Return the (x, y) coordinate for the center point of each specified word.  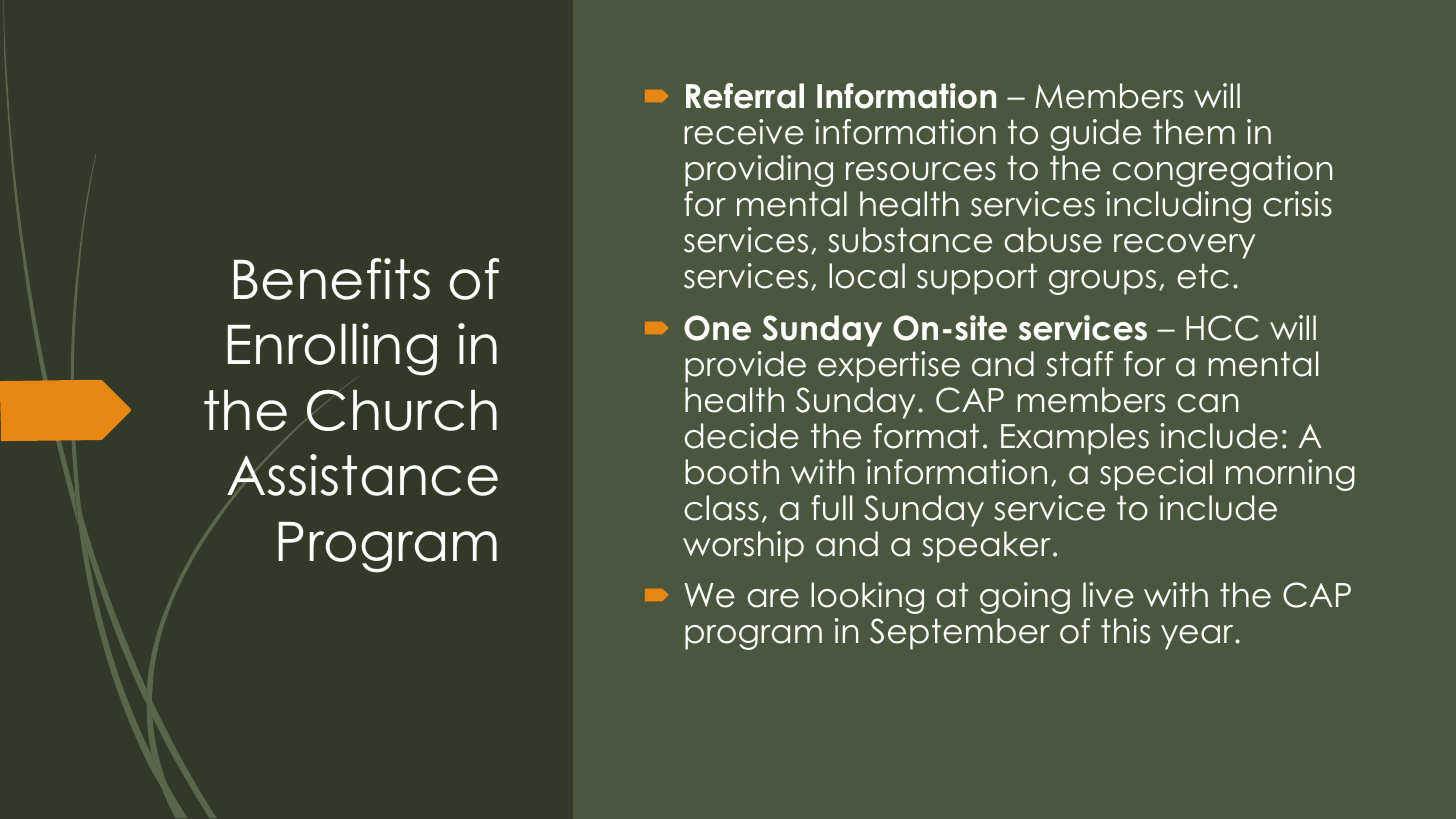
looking (867, 598)
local (867, 276)
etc (1203, 276)
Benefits (332, 279)
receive (744, 132)
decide (742, 436)
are (773, 598)
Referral (745, 96)
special (1156, 475)
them (1194, 132)
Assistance (362, 475)
